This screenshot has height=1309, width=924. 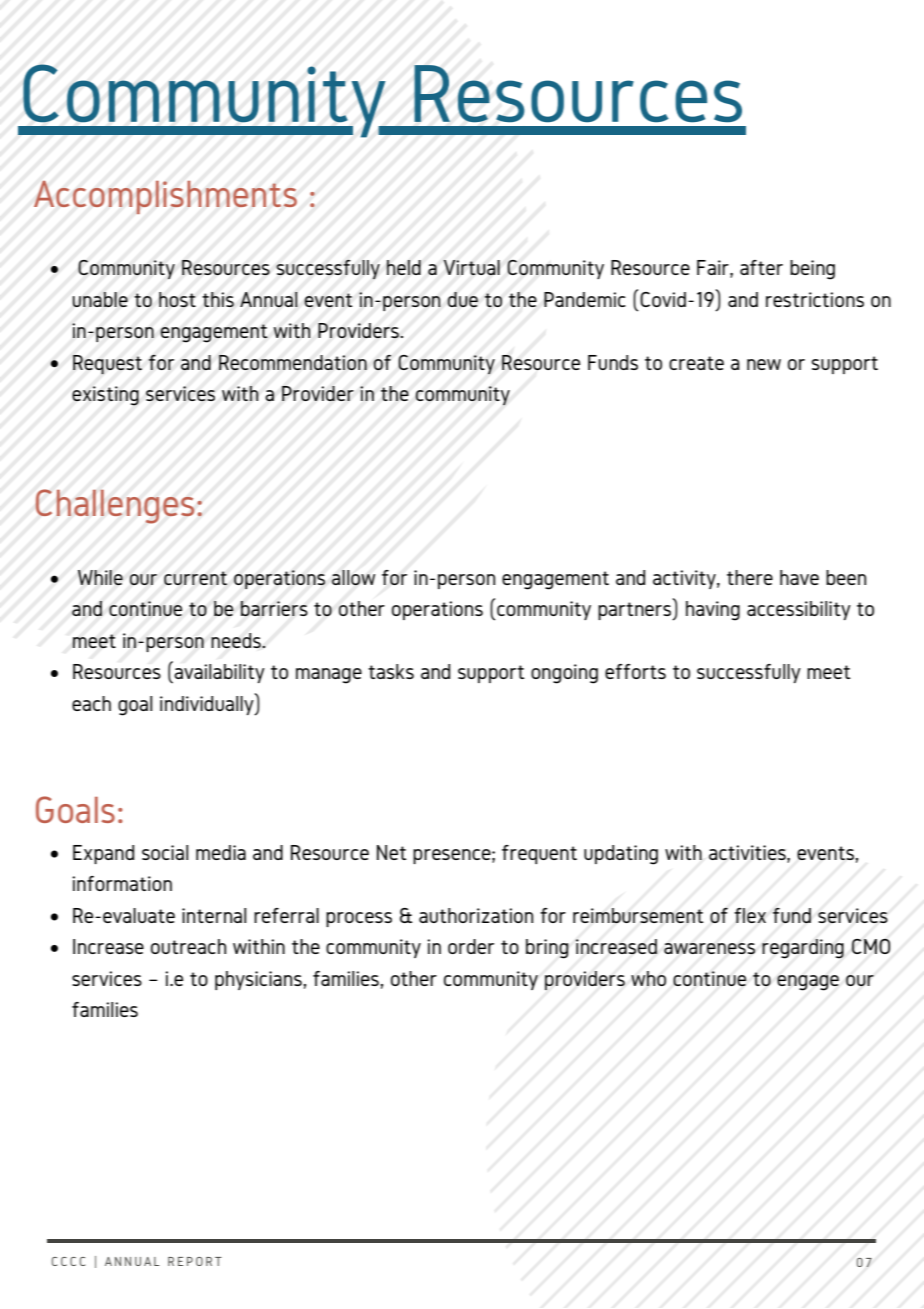 I want to click on order, so click(x=471, y=946).
